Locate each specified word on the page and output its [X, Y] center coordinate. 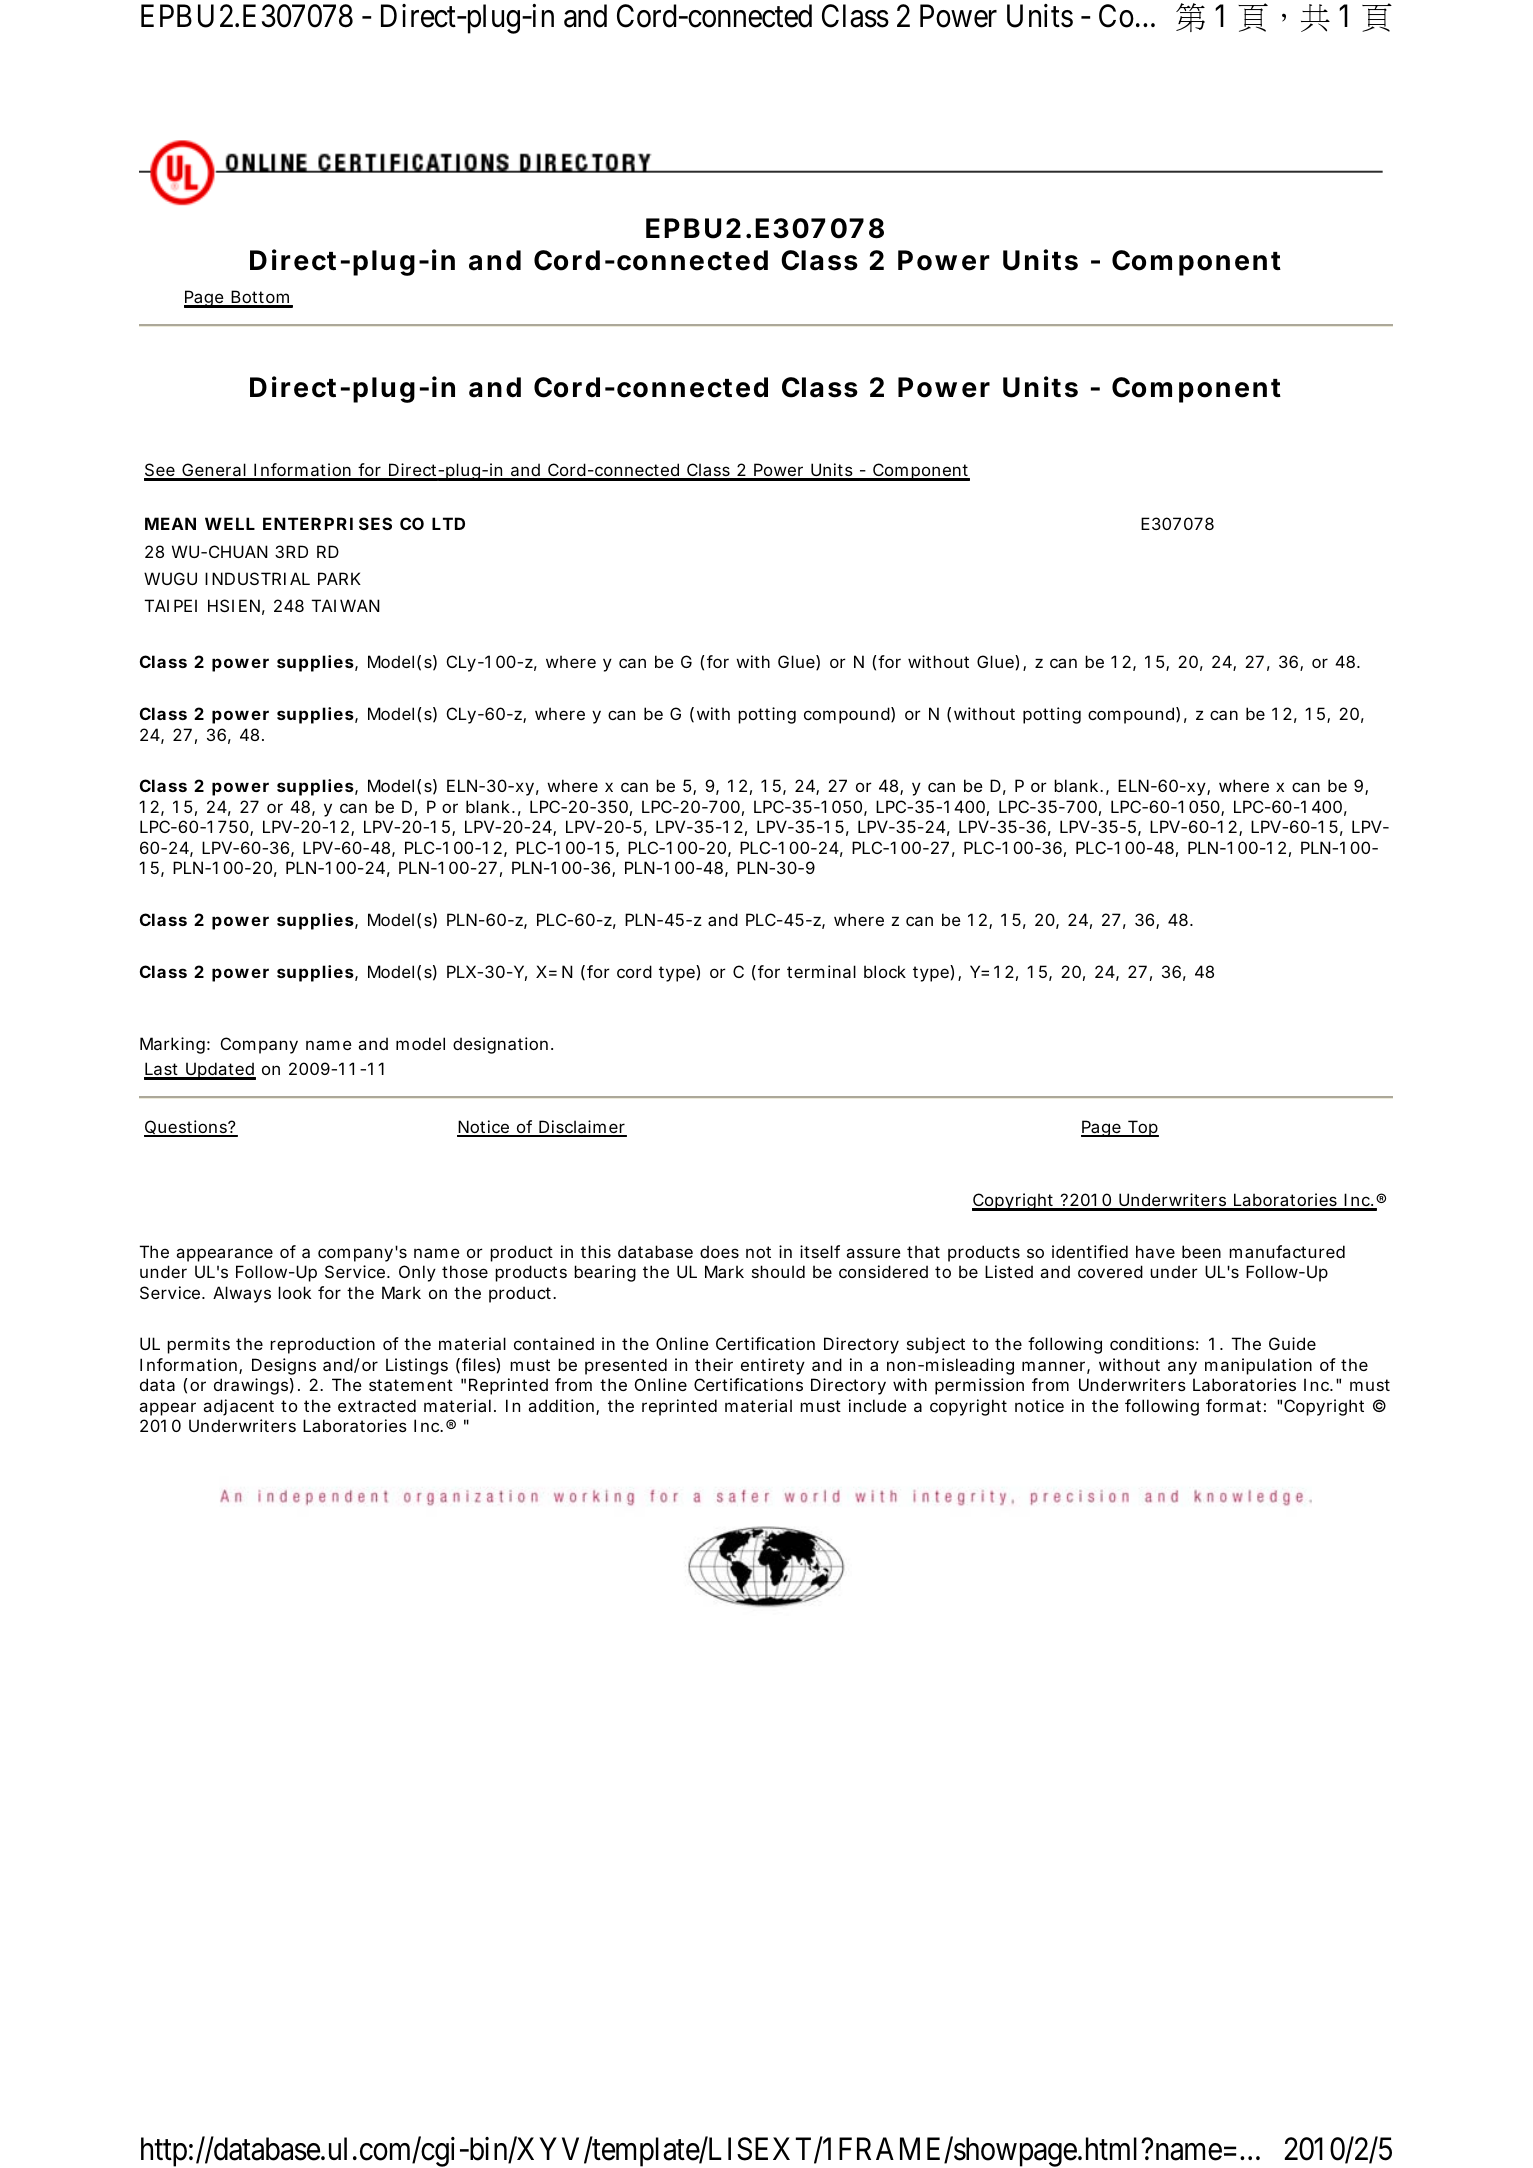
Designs [284, 1366]
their [714, 1364]
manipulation [1258, 1366]
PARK [339, 578]
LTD [448, 523]
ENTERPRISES [327, 523]
